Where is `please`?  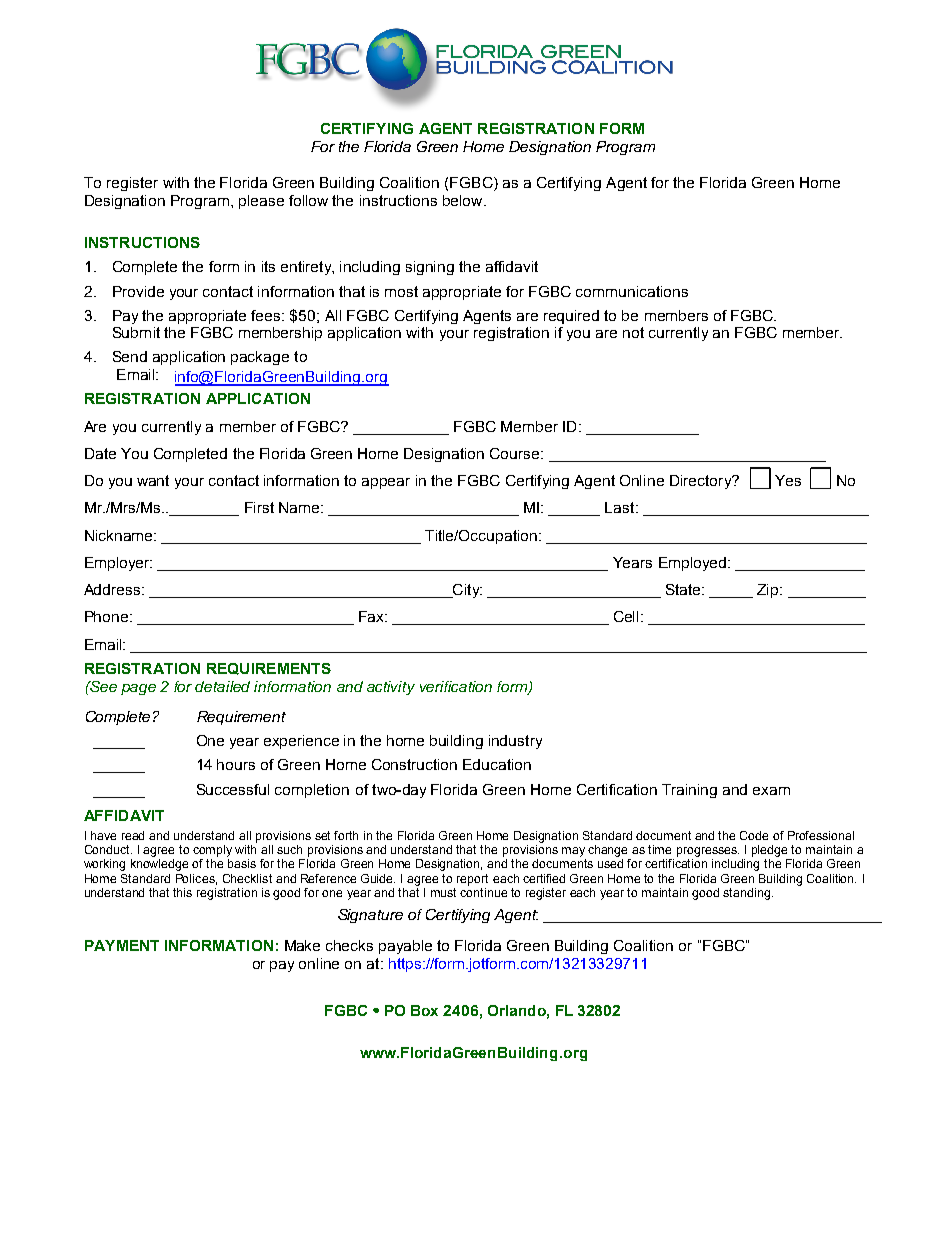
please is located at coordinates (261, 202).
